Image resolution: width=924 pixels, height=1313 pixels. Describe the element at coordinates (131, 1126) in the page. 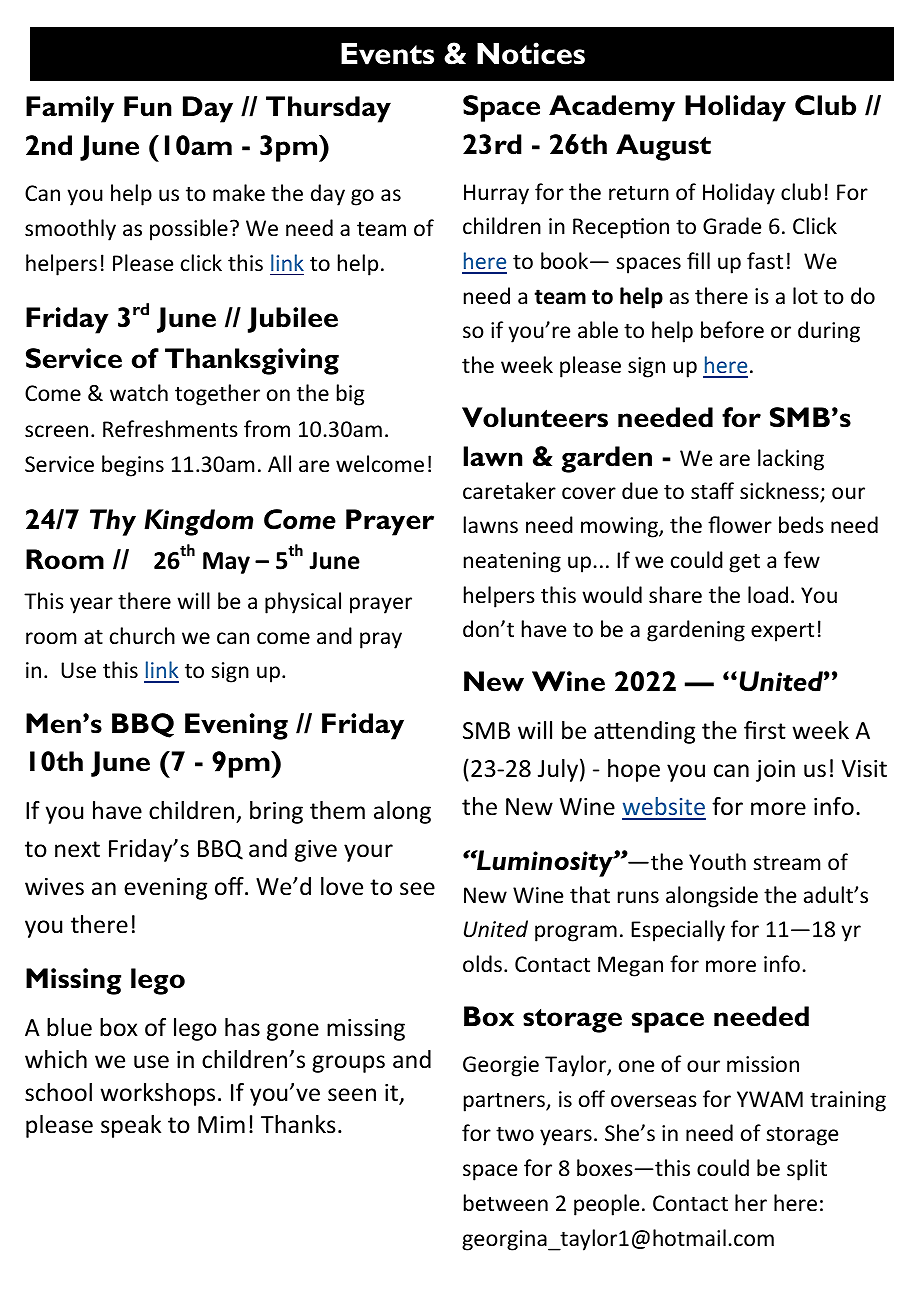

I see `speak` at that location.
